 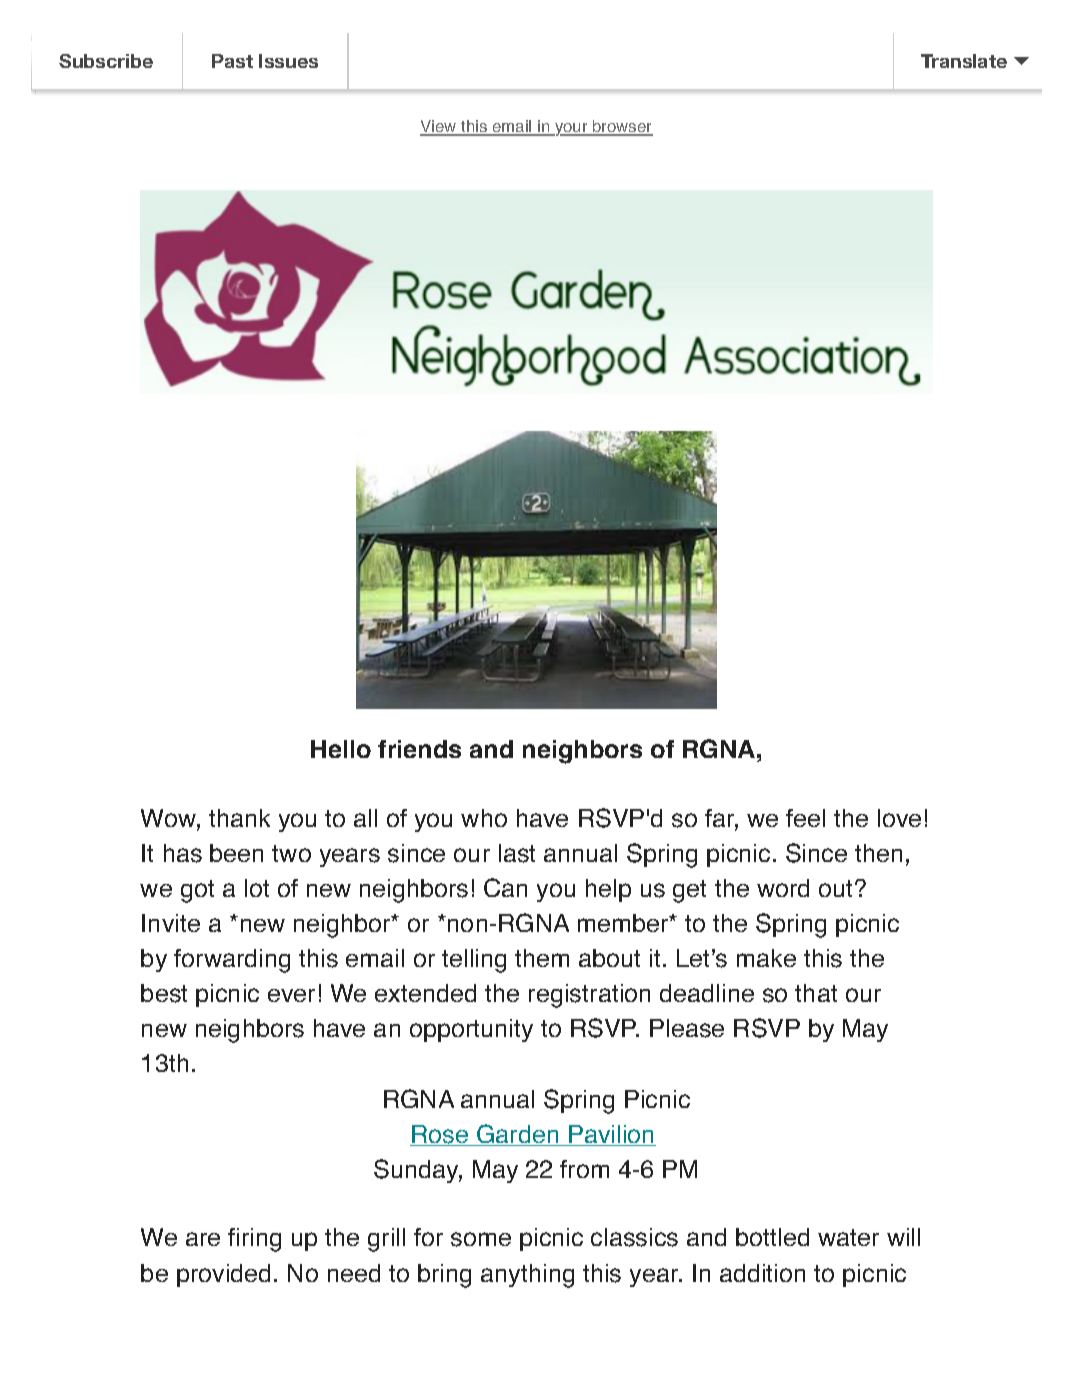 What do you see at coordinates (341, 749) in the document?
I see `Hello` at bounding box center [341, 749].
